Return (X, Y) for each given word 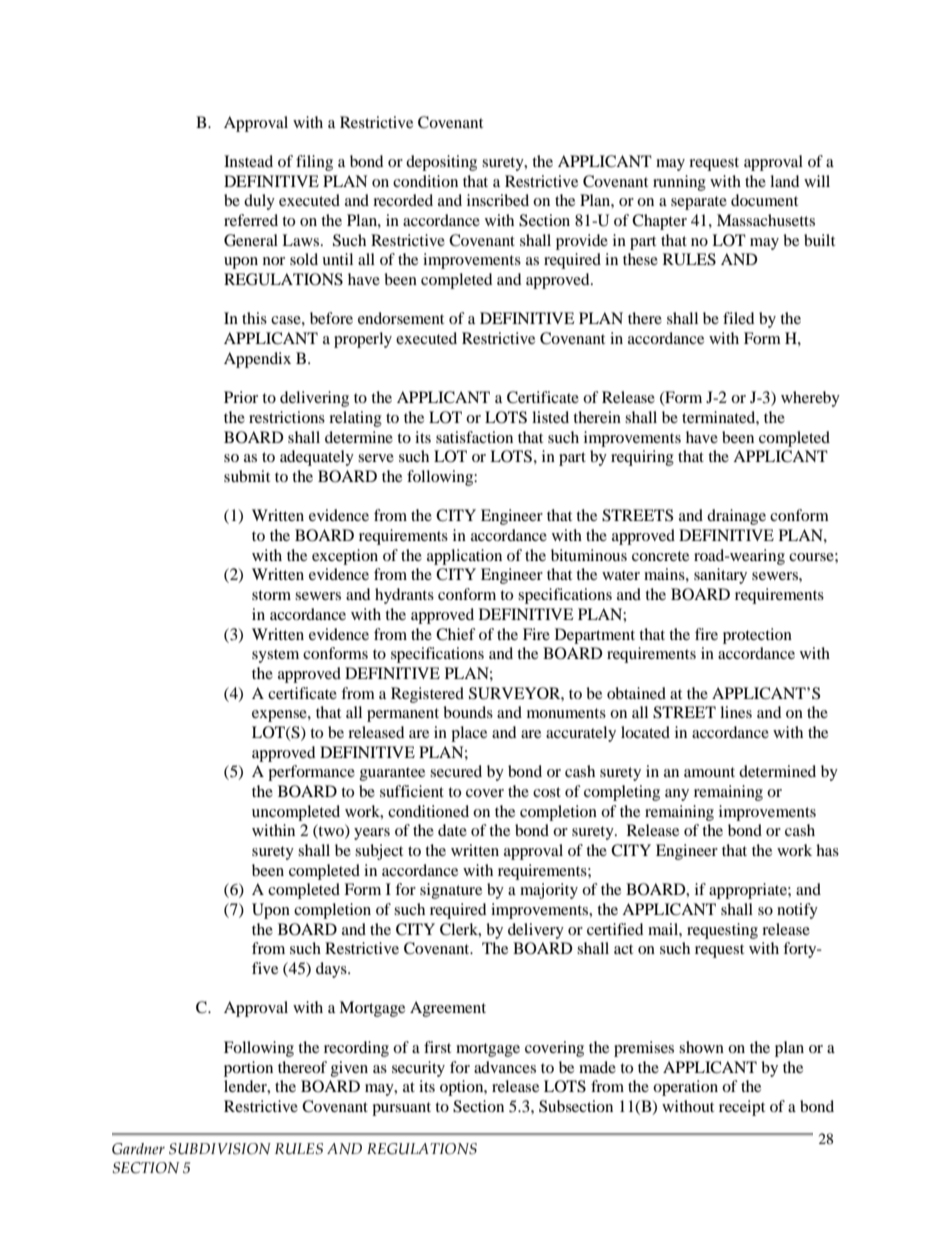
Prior (241, 397)
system (275, 656)
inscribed (498, 200)
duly (259, 202)
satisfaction (474, 437)
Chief (456, 634)
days (332, 970)
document (764, 200)
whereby (810, 399)
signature (451, 891)
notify (797, 911)
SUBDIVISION (220, 1149)
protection (757, 636)
